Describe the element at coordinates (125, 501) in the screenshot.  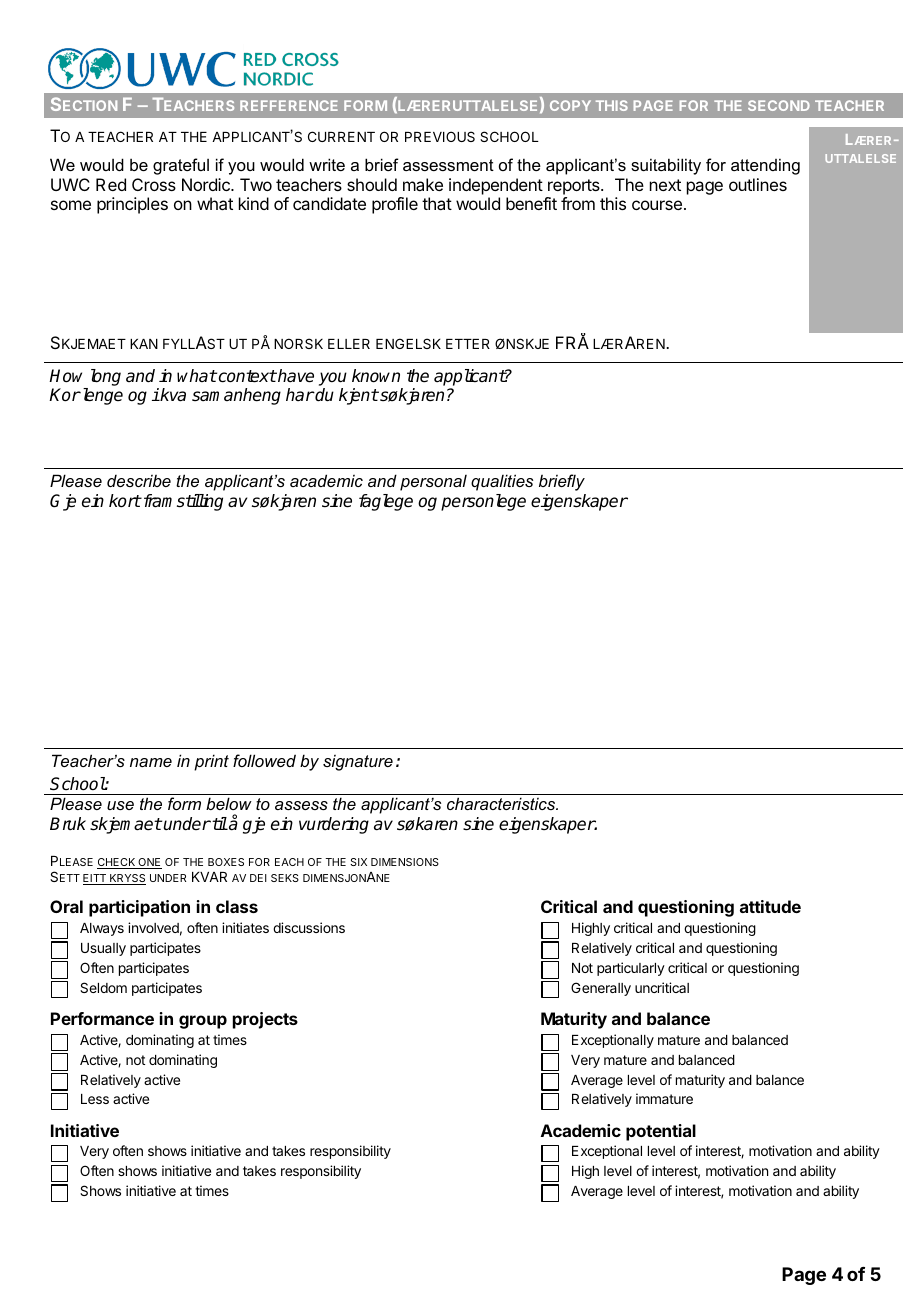
I see `kort` at that location.
